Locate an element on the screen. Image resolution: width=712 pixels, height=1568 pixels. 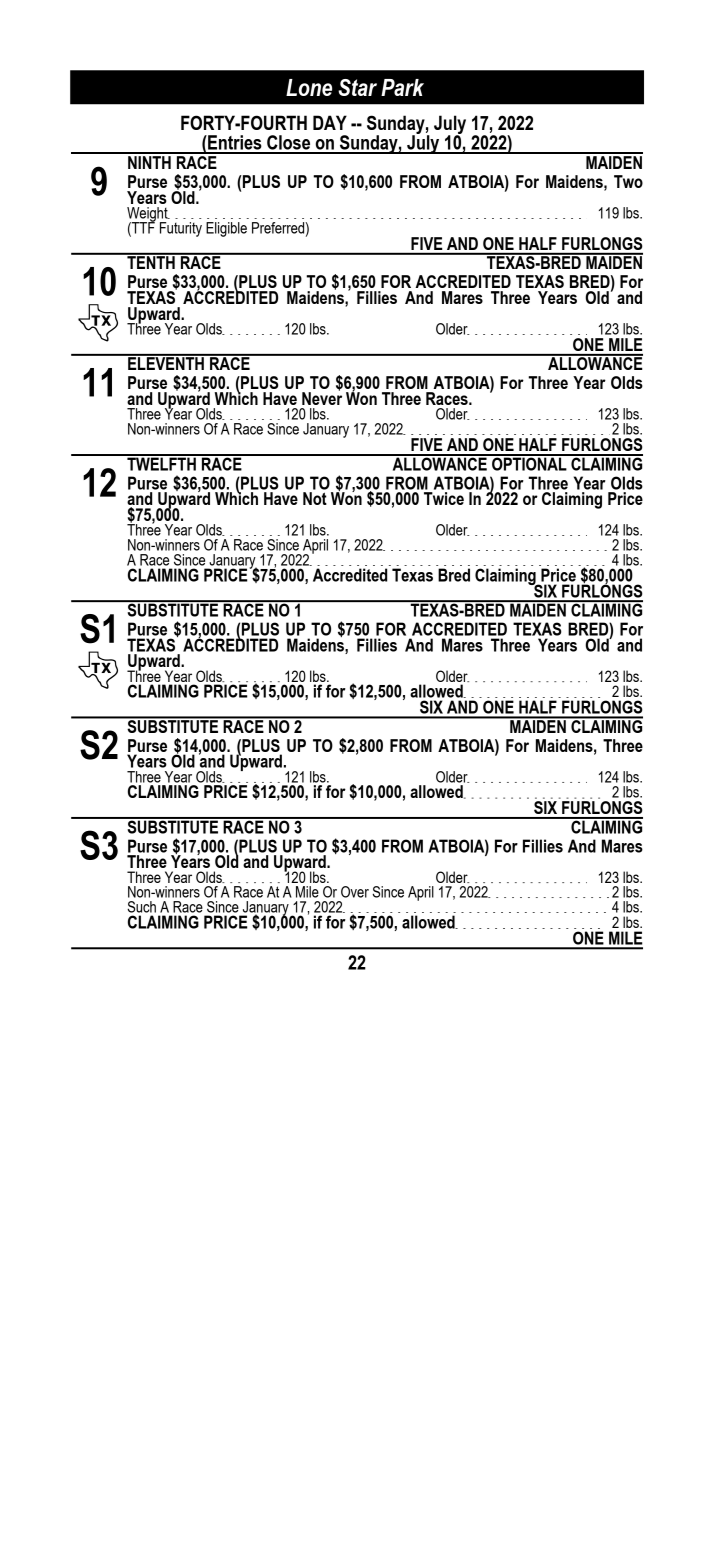
Twice is located at coordinates (444, 498).
